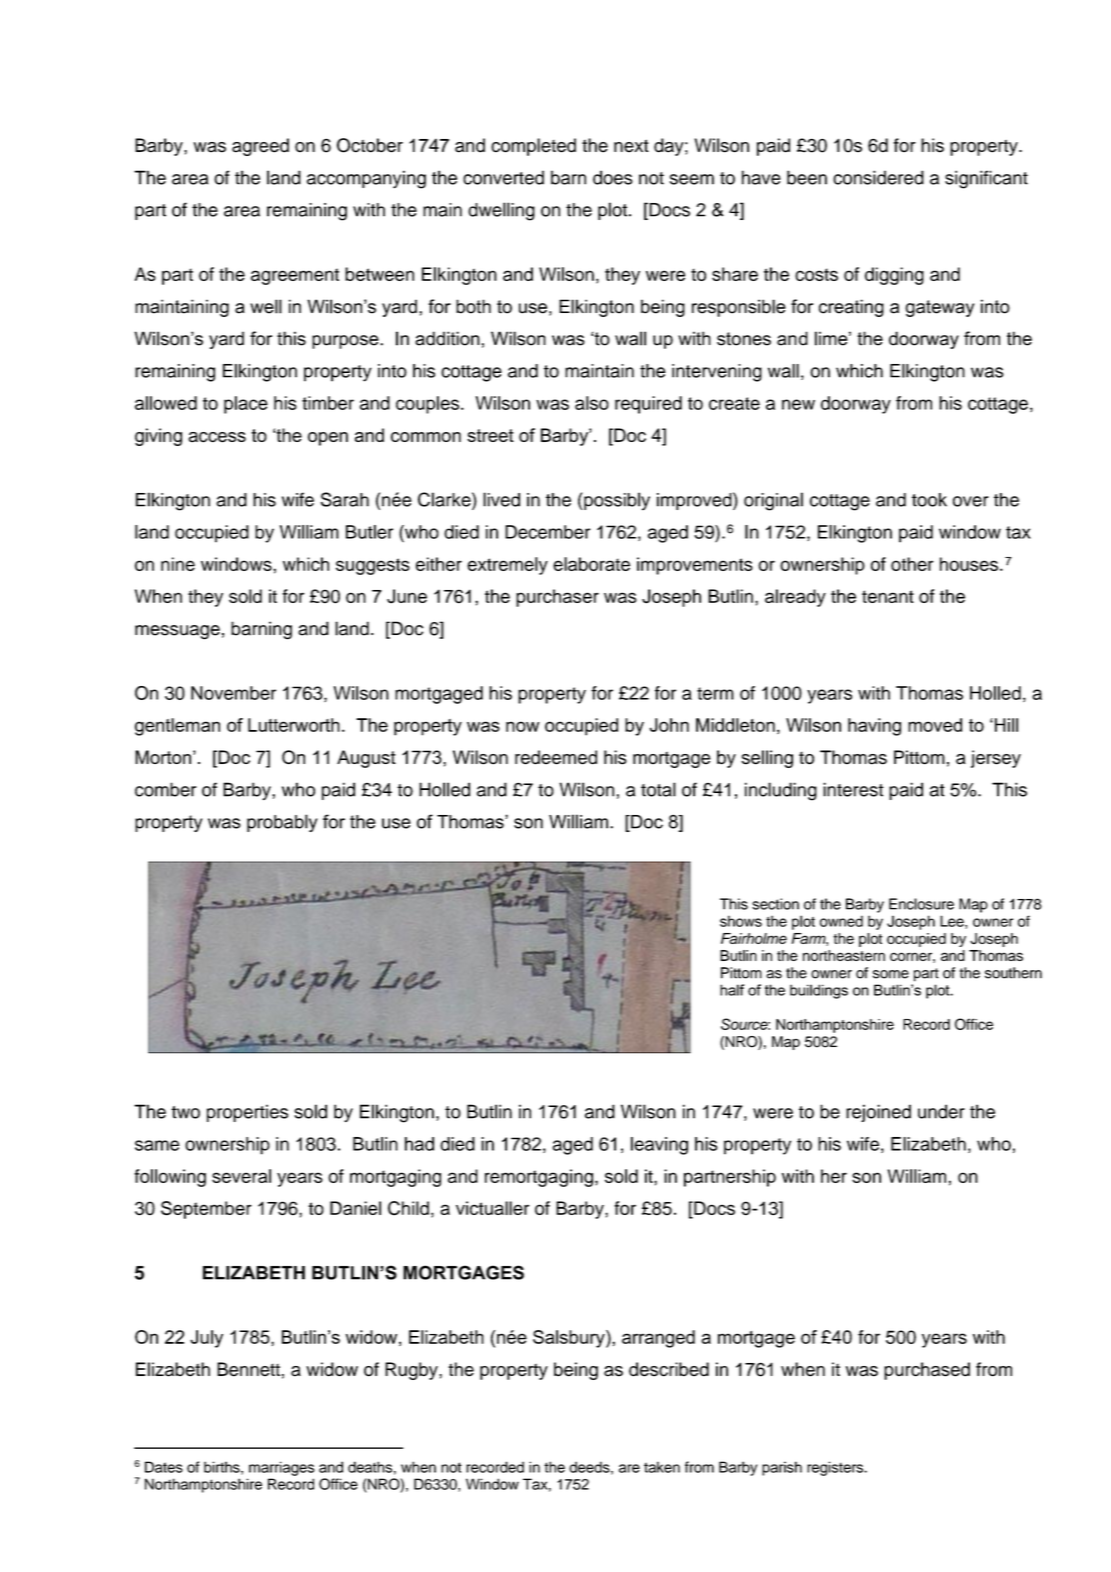 The height and width of the screenshot is (1572, 1111). I want to click on agreed, so click(260, 147).
